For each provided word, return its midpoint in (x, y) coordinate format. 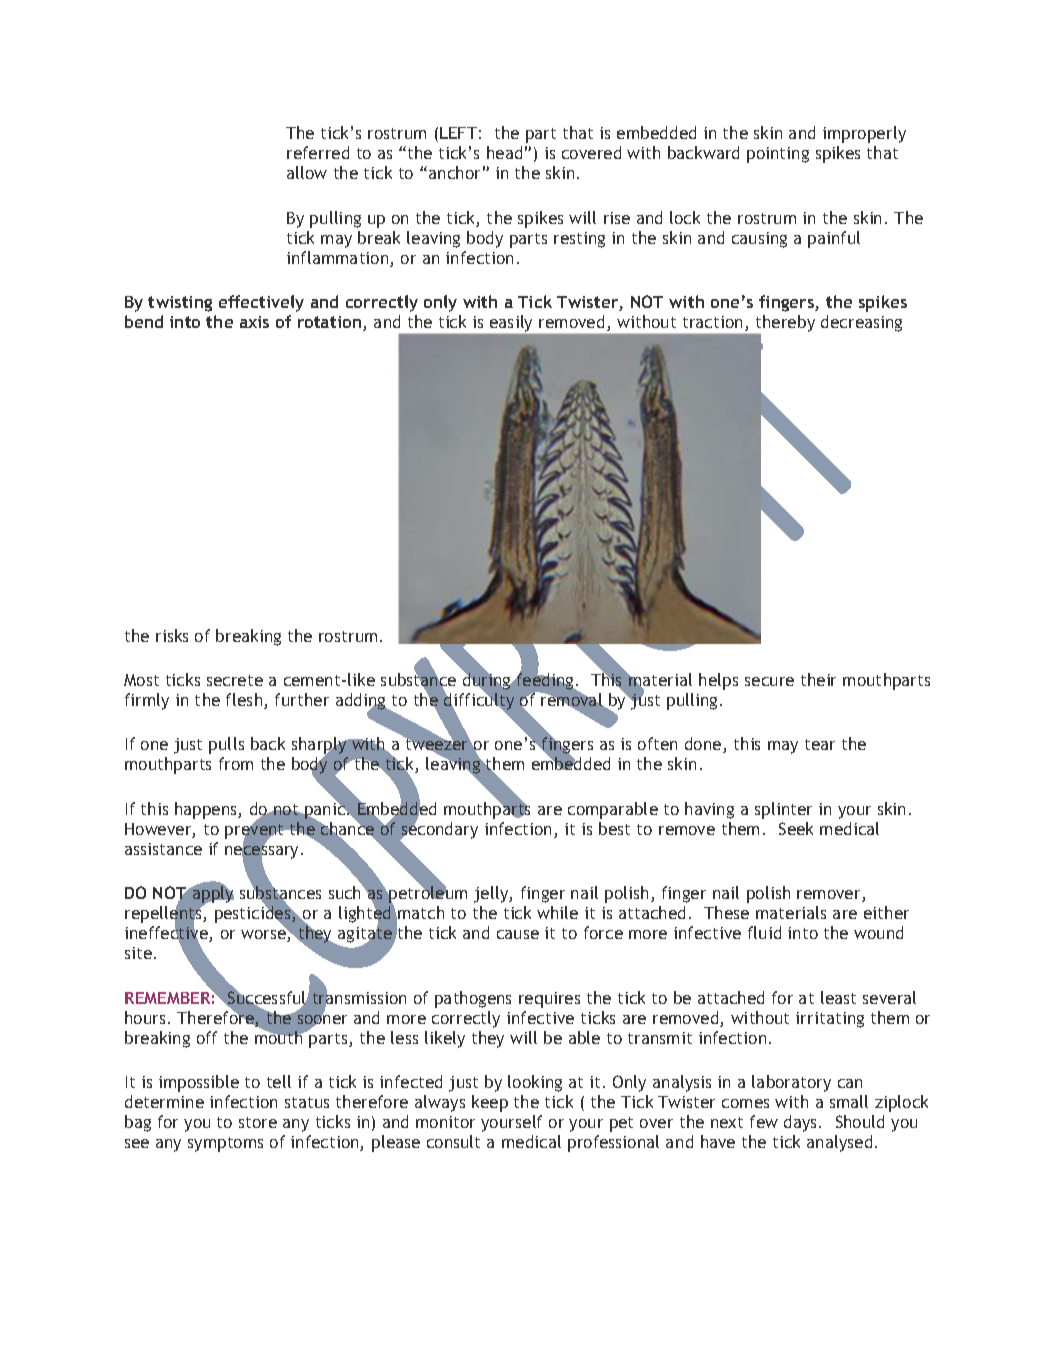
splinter (783, 810)
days (802, 1123)
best (614, 828)
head (504, 152)
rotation (331, 323)
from (236, 763)
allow (307, 172)
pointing (778, 155)
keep (490, 1103)
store (258, 1122)
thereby (784, 325)
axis (254, 322)
